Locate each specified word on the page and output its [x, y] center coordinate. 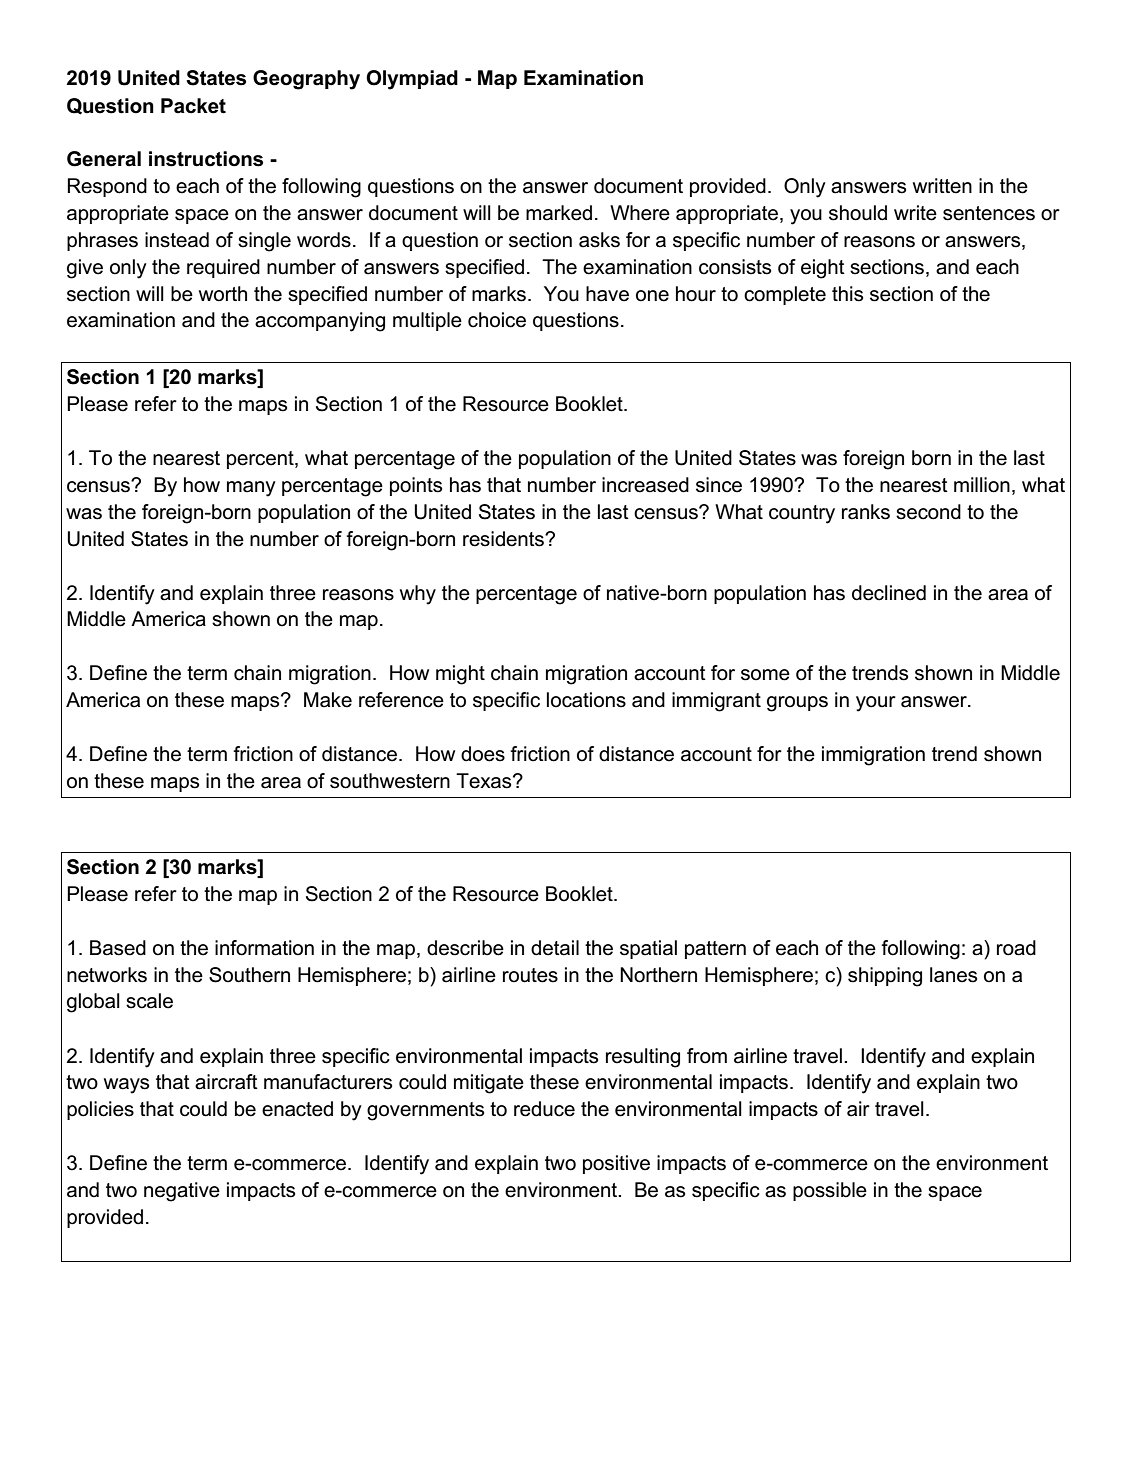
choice [497, 320]
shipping [885, 977]
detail [555, 948]
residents [504, 539]
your [876, 704]
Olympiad [412, 80]
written [942, 186]
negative [182, 1192]
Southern [249, 975]
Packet [193, 106]
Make [328, 700]
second [928, 512]
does [483, 754]
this [847, 294]
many [251, 489]
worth [223, 294]
